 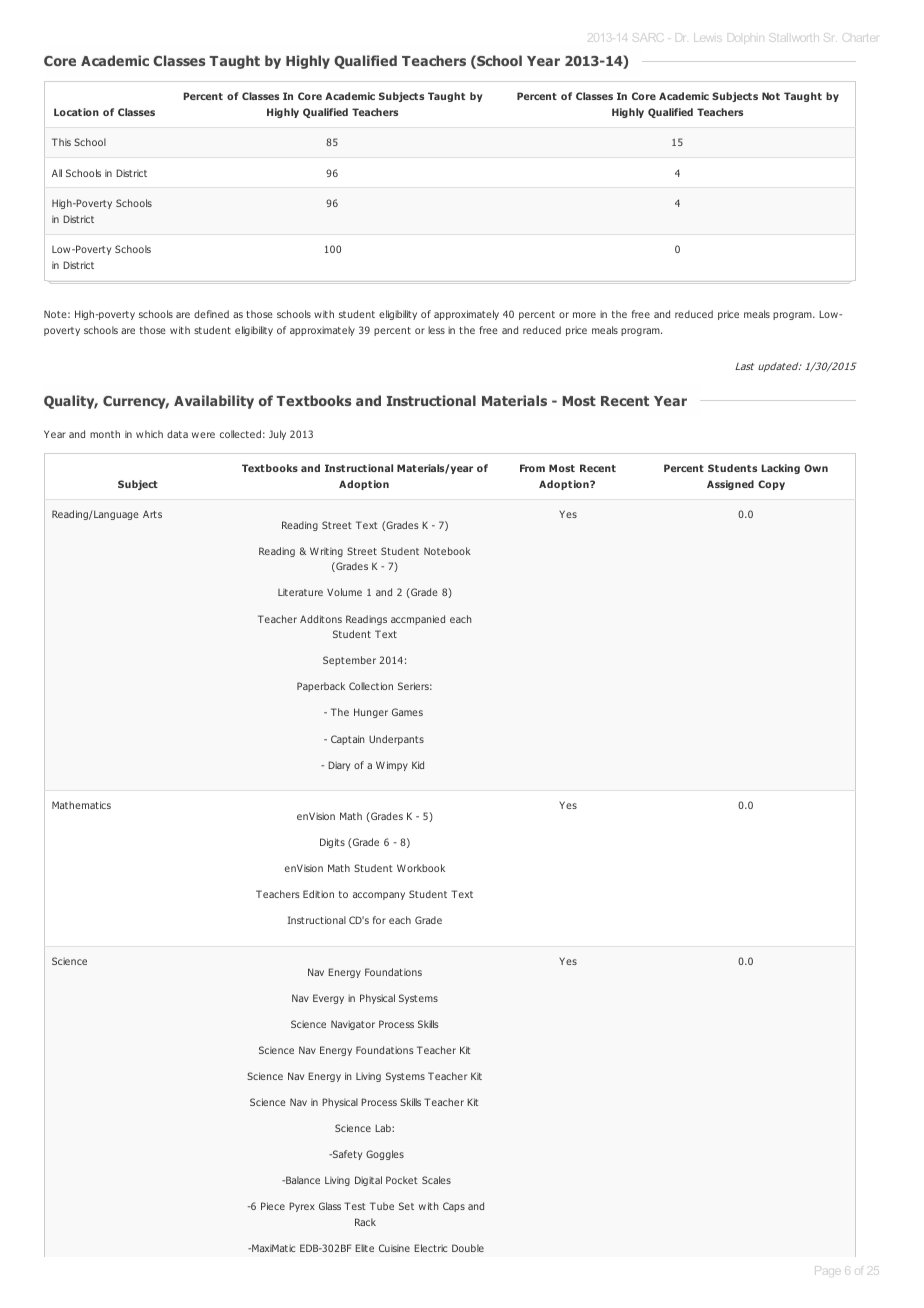 What do you see at coordinates (177, 434) in the screenshot?
I see `data` at bounding box center [177, 434].
